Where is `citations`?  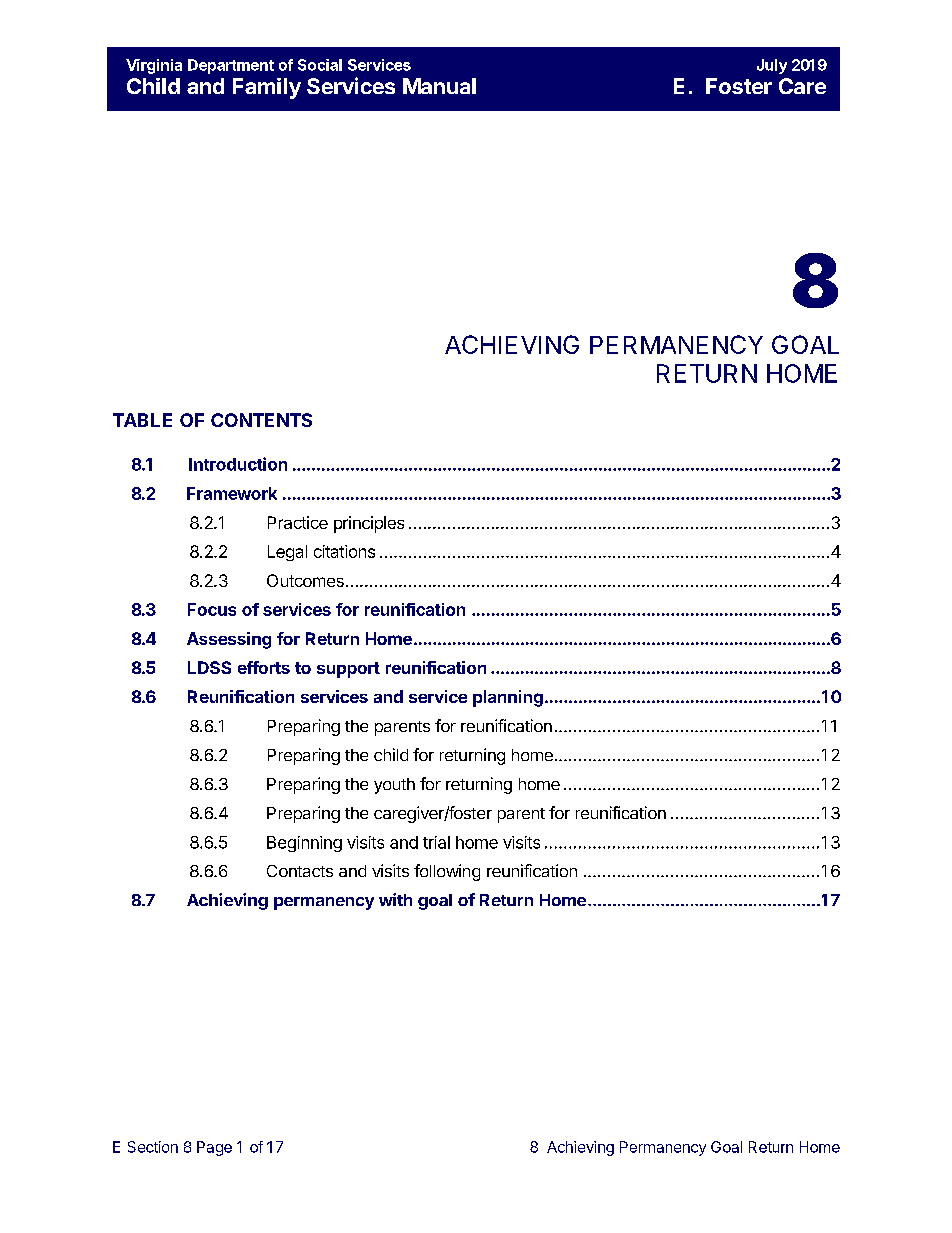 citations is located at coordinates (344, 551).
